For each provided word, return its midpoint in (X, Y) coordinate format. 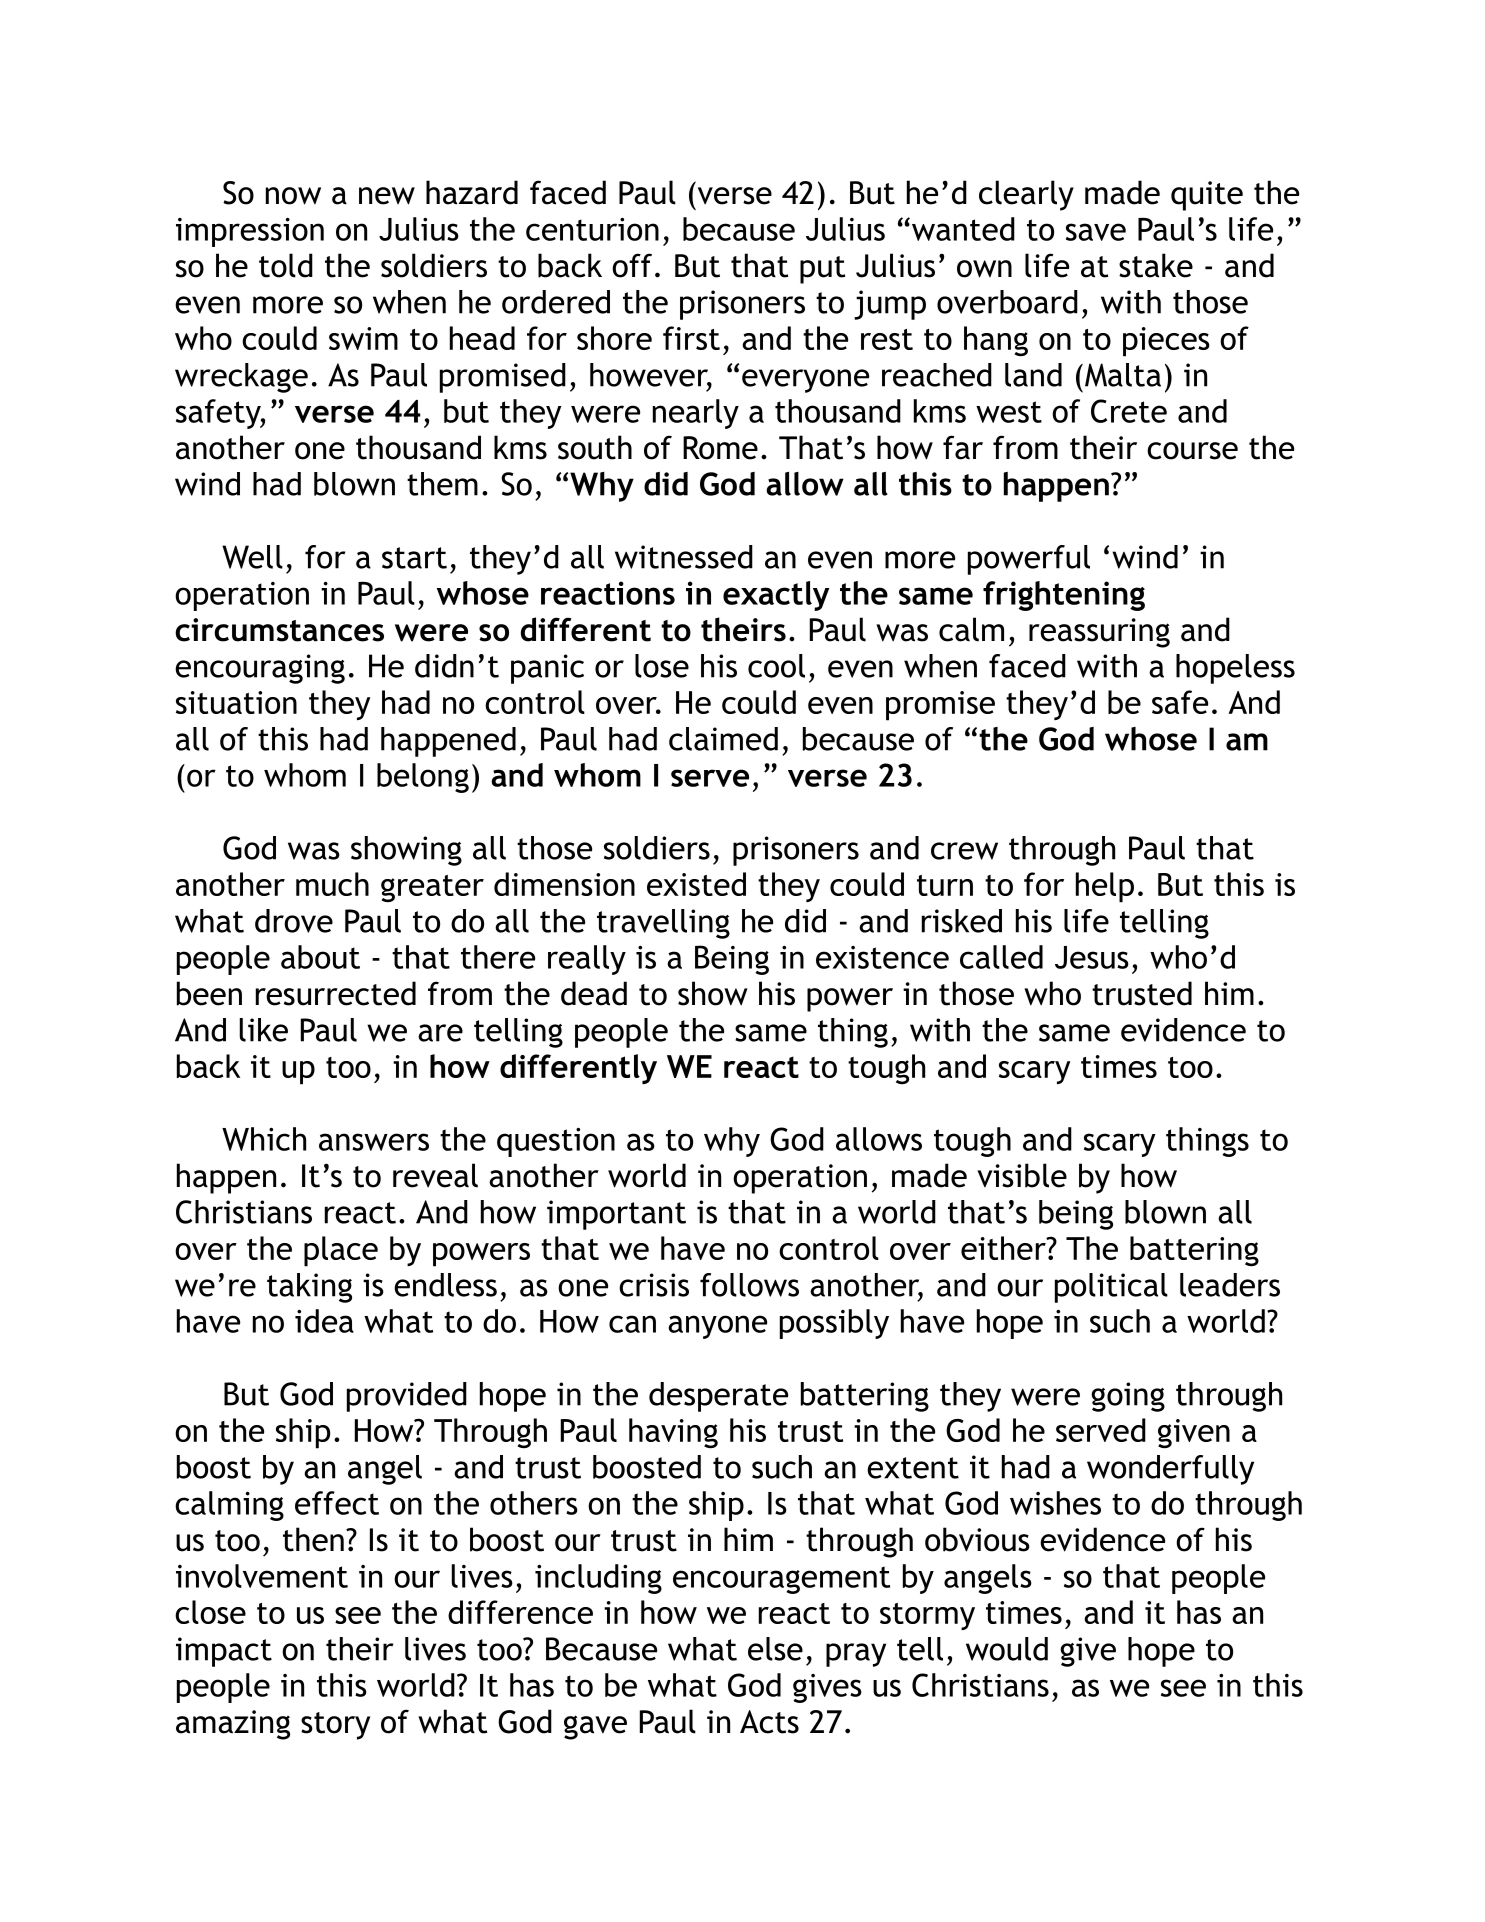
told (286, 265)
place (341, 1251)
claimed (723, 739)
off (632, 265)
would (1007, 1649)
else (775, 1649)
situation (236, 702)
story (335, 1726)
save (1096, 232)
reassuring (1099, 633)
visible (1022, 1175)
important (616, 1215)
